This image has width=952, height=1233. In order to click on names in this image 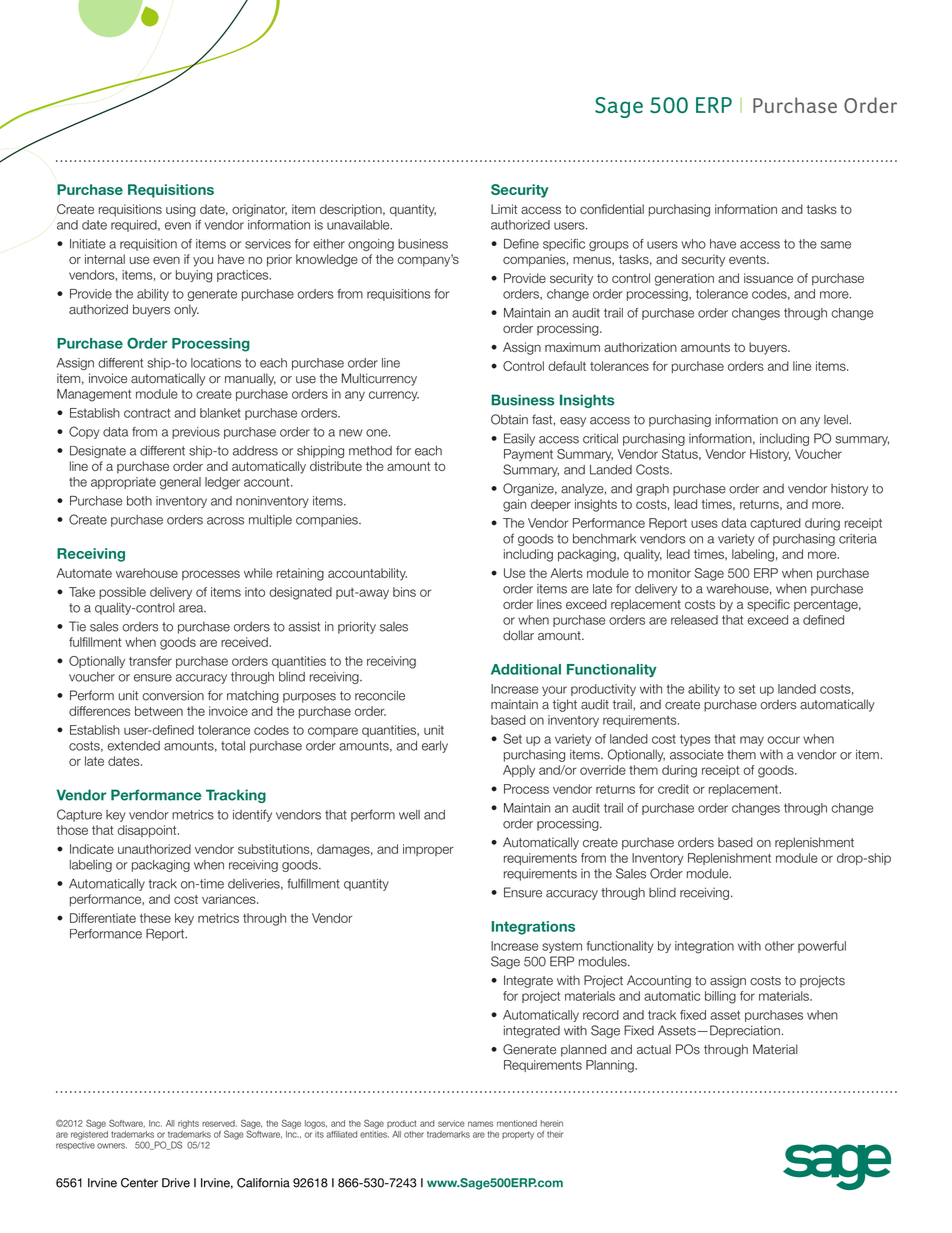, I will do `click(480, 1124)`.
